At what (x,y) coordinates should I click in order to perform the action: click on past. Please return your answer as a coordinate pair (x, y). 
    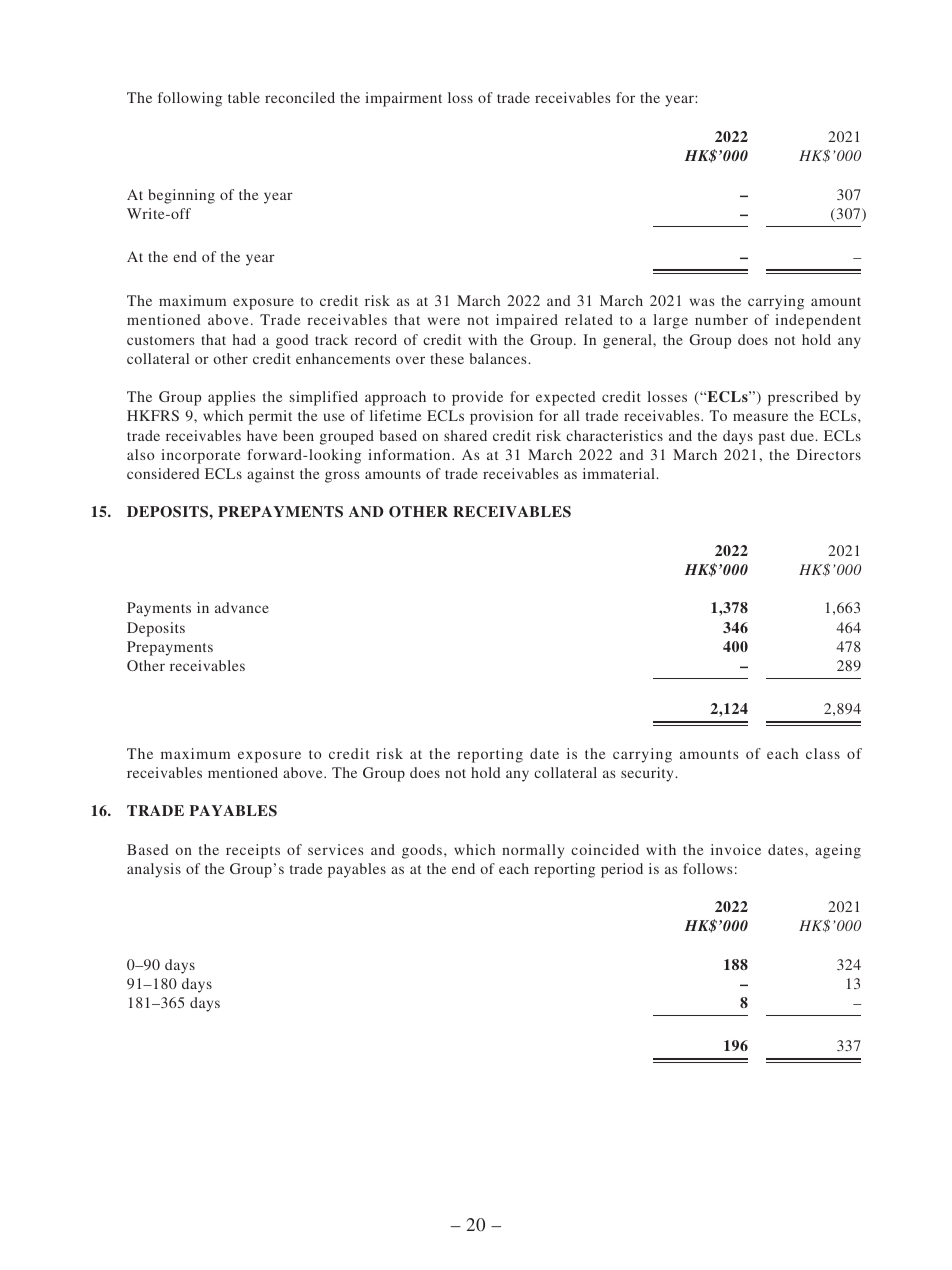
    Looking at the image, I should click on (771, 438).
